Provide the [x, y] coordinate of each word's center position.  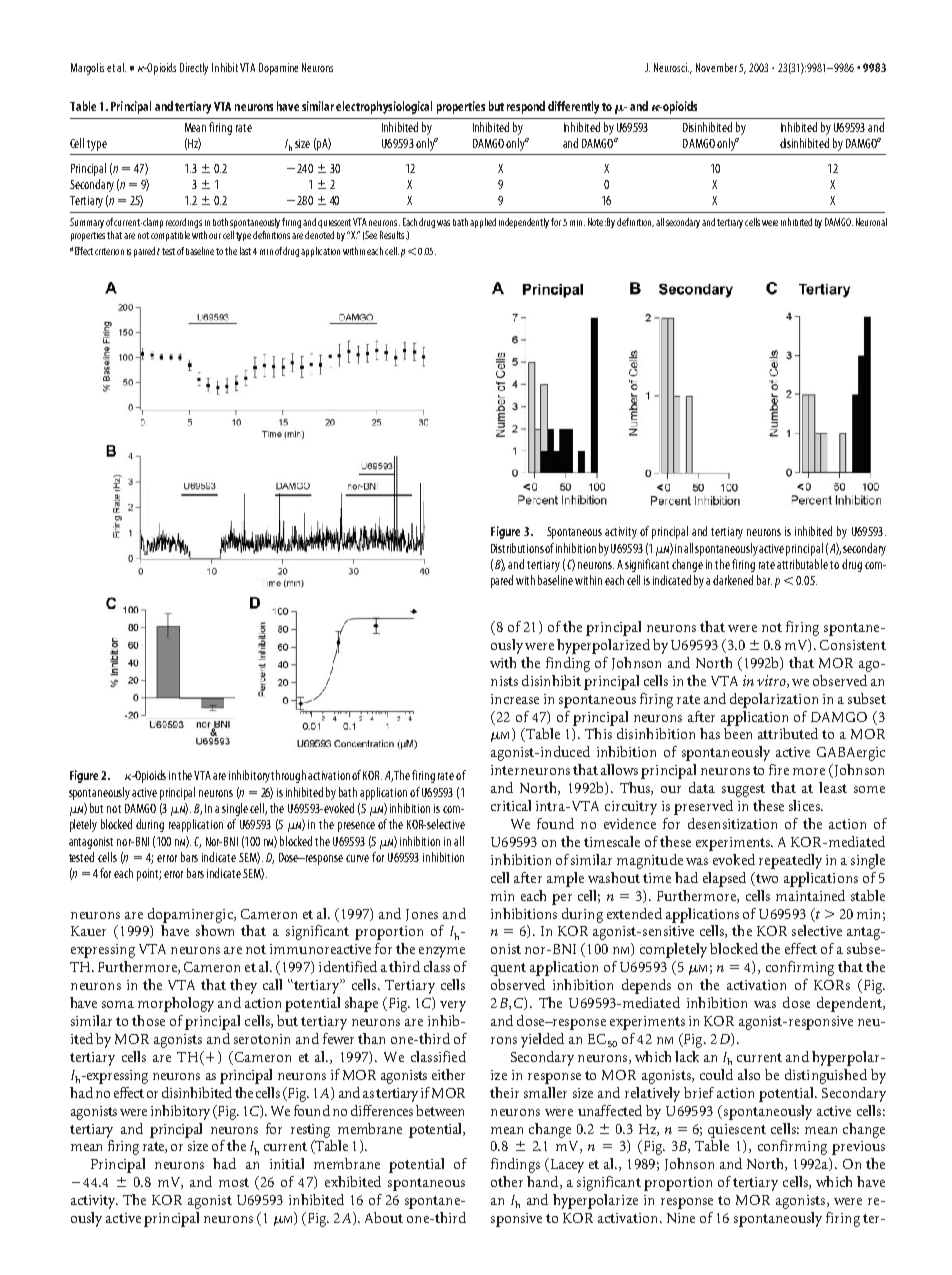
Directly [194, 69]
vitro [772, 681]
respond [526, 107]
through [288, 776]
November [716, 67]
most [234, 1182]
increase [515, 699]
